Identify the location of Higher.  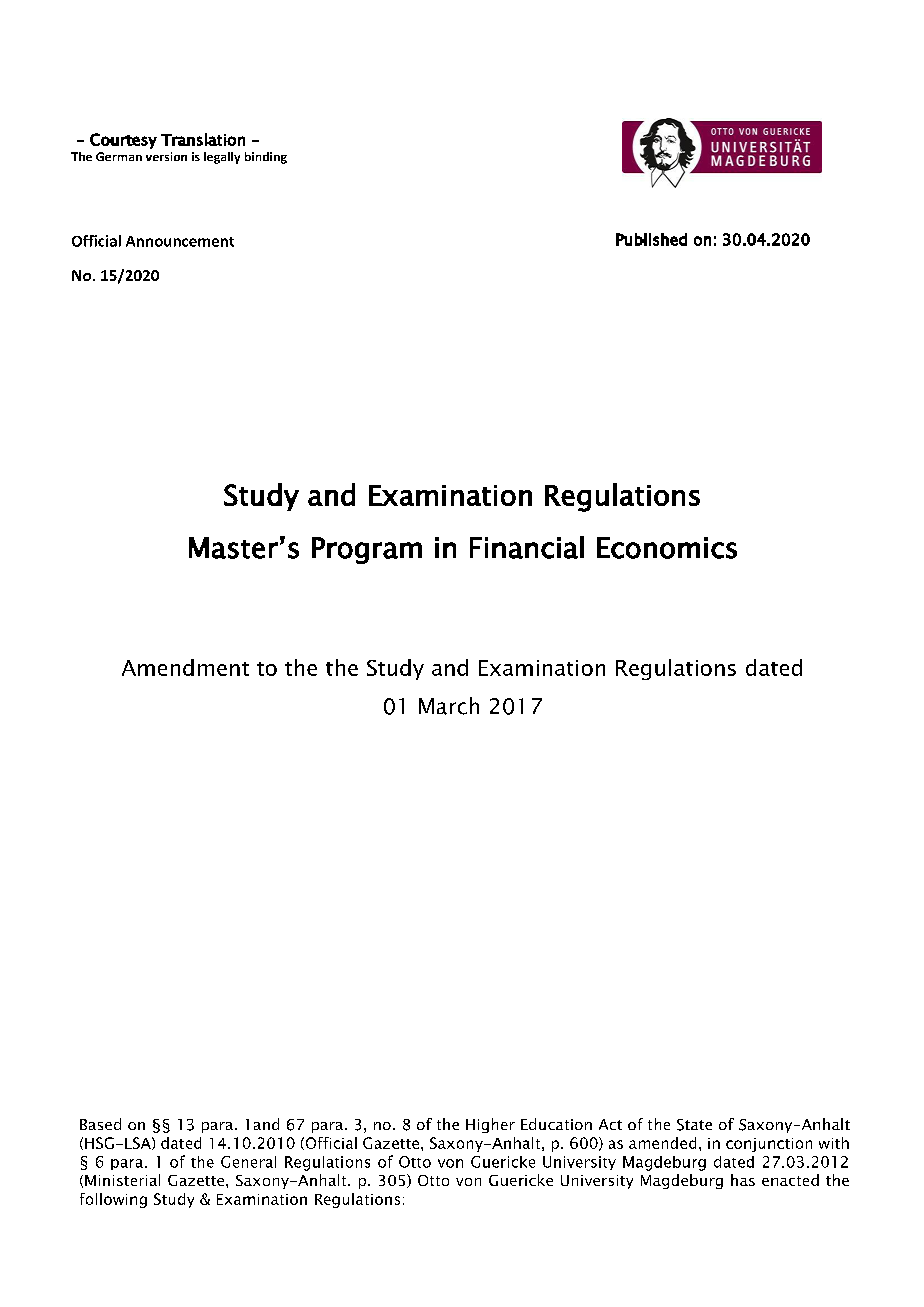
(490, 1125).
